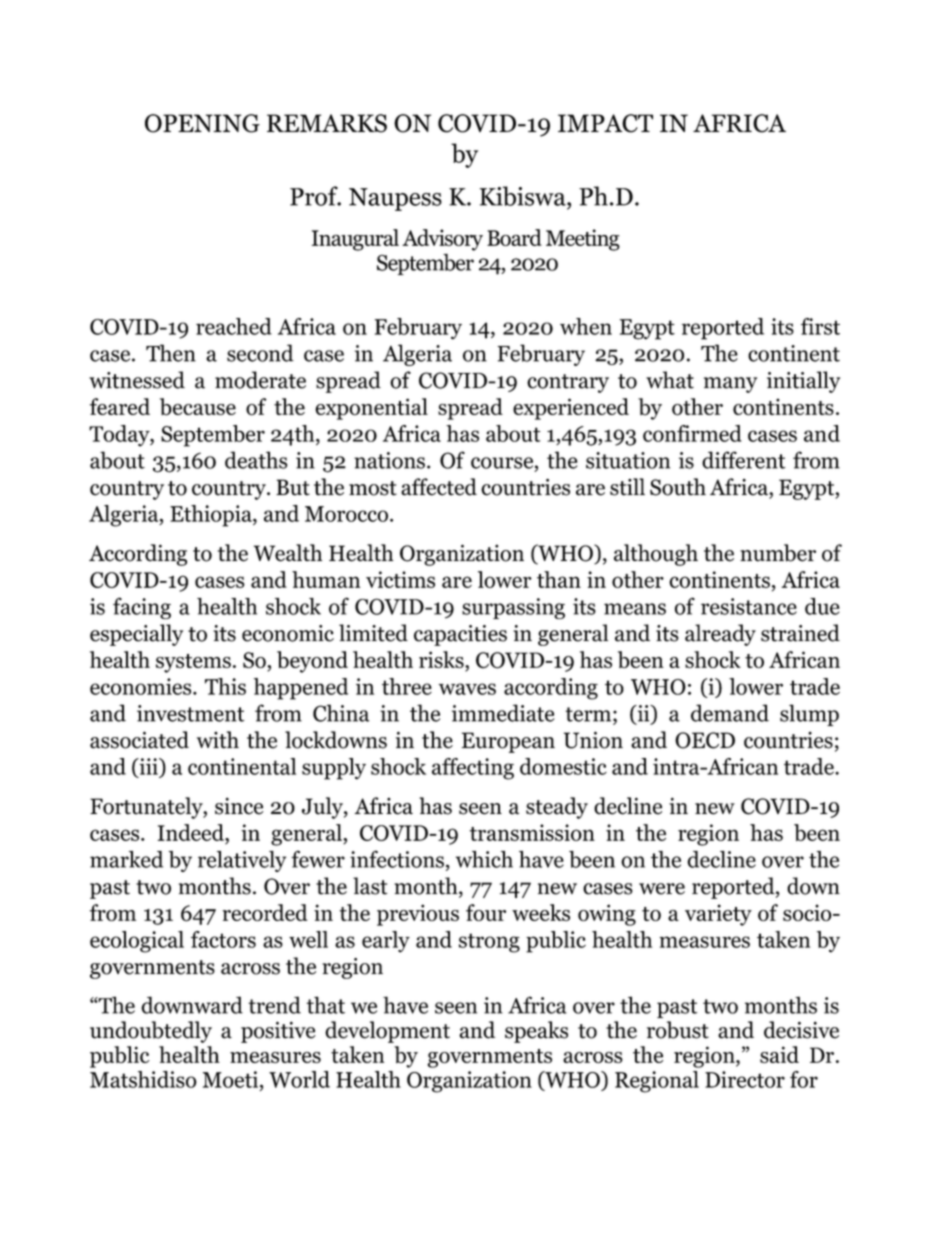 The height and width of the image is (1233, 952). Describe the element at coordinates (605, 123) in the image. I see `IMPACT` at that location.
